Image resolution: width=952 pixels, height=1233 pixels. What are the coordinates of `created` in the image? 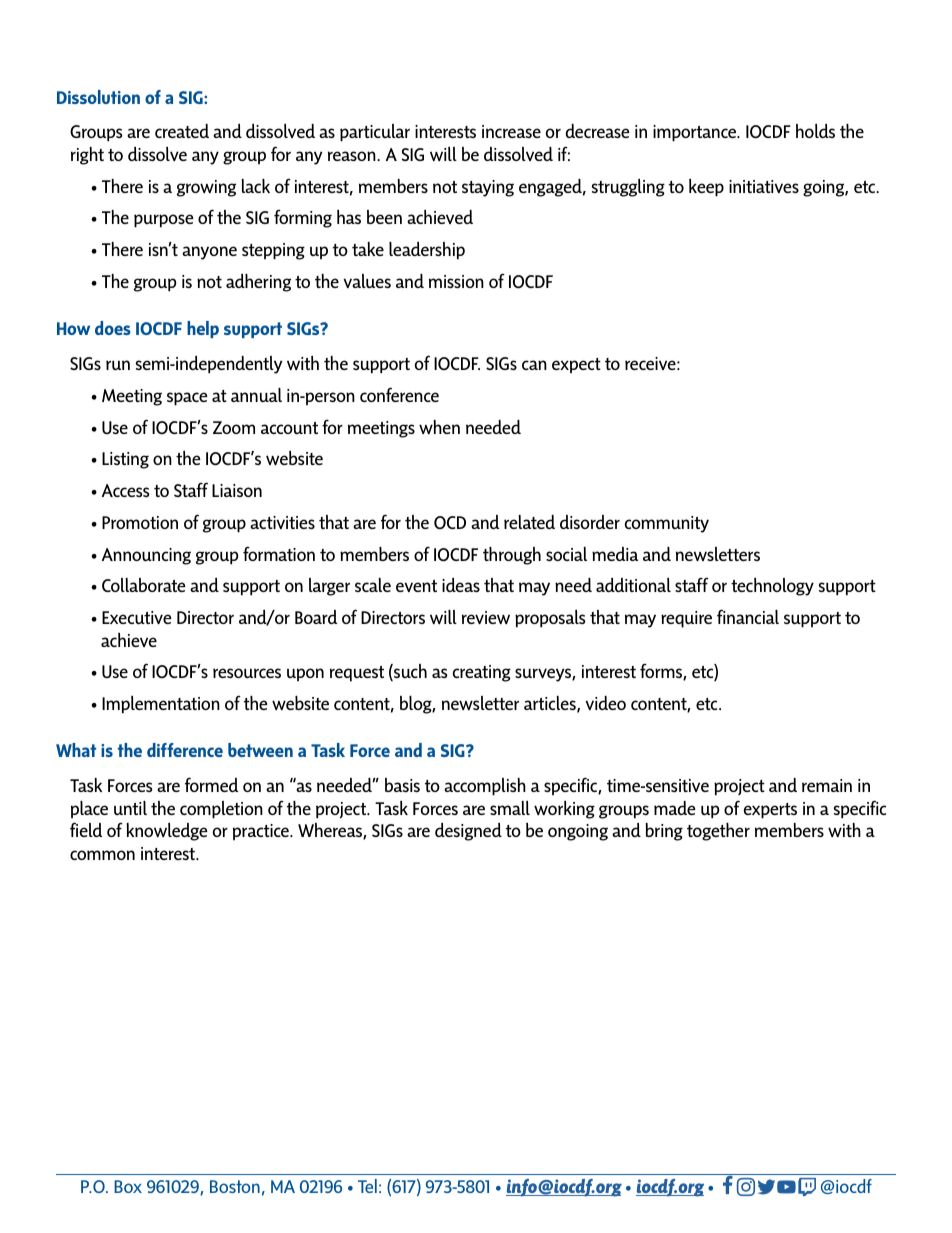 It's located at (182, 131).
